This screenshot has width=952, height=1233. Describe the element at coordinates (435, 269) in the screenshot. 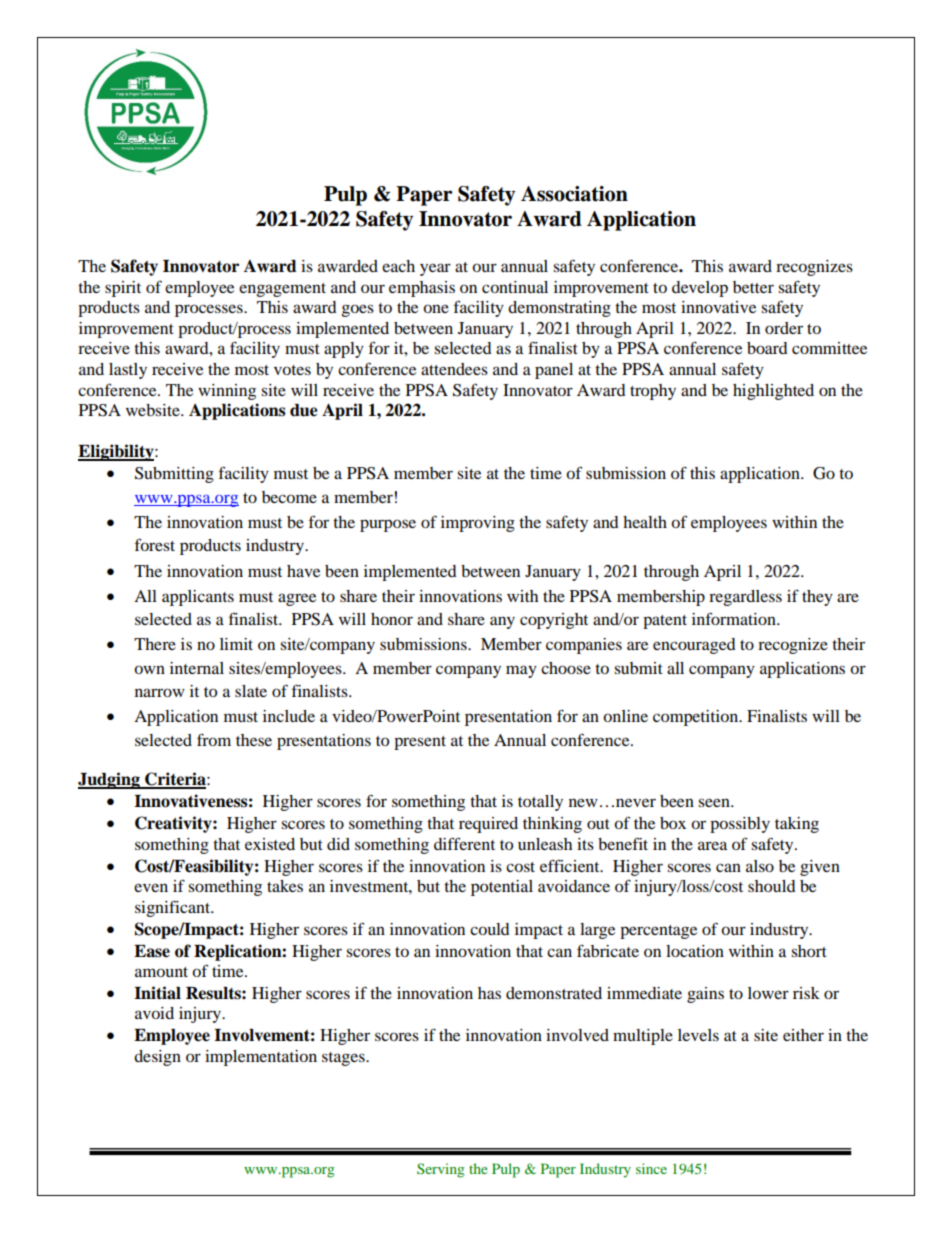

I see `year` at that location.
